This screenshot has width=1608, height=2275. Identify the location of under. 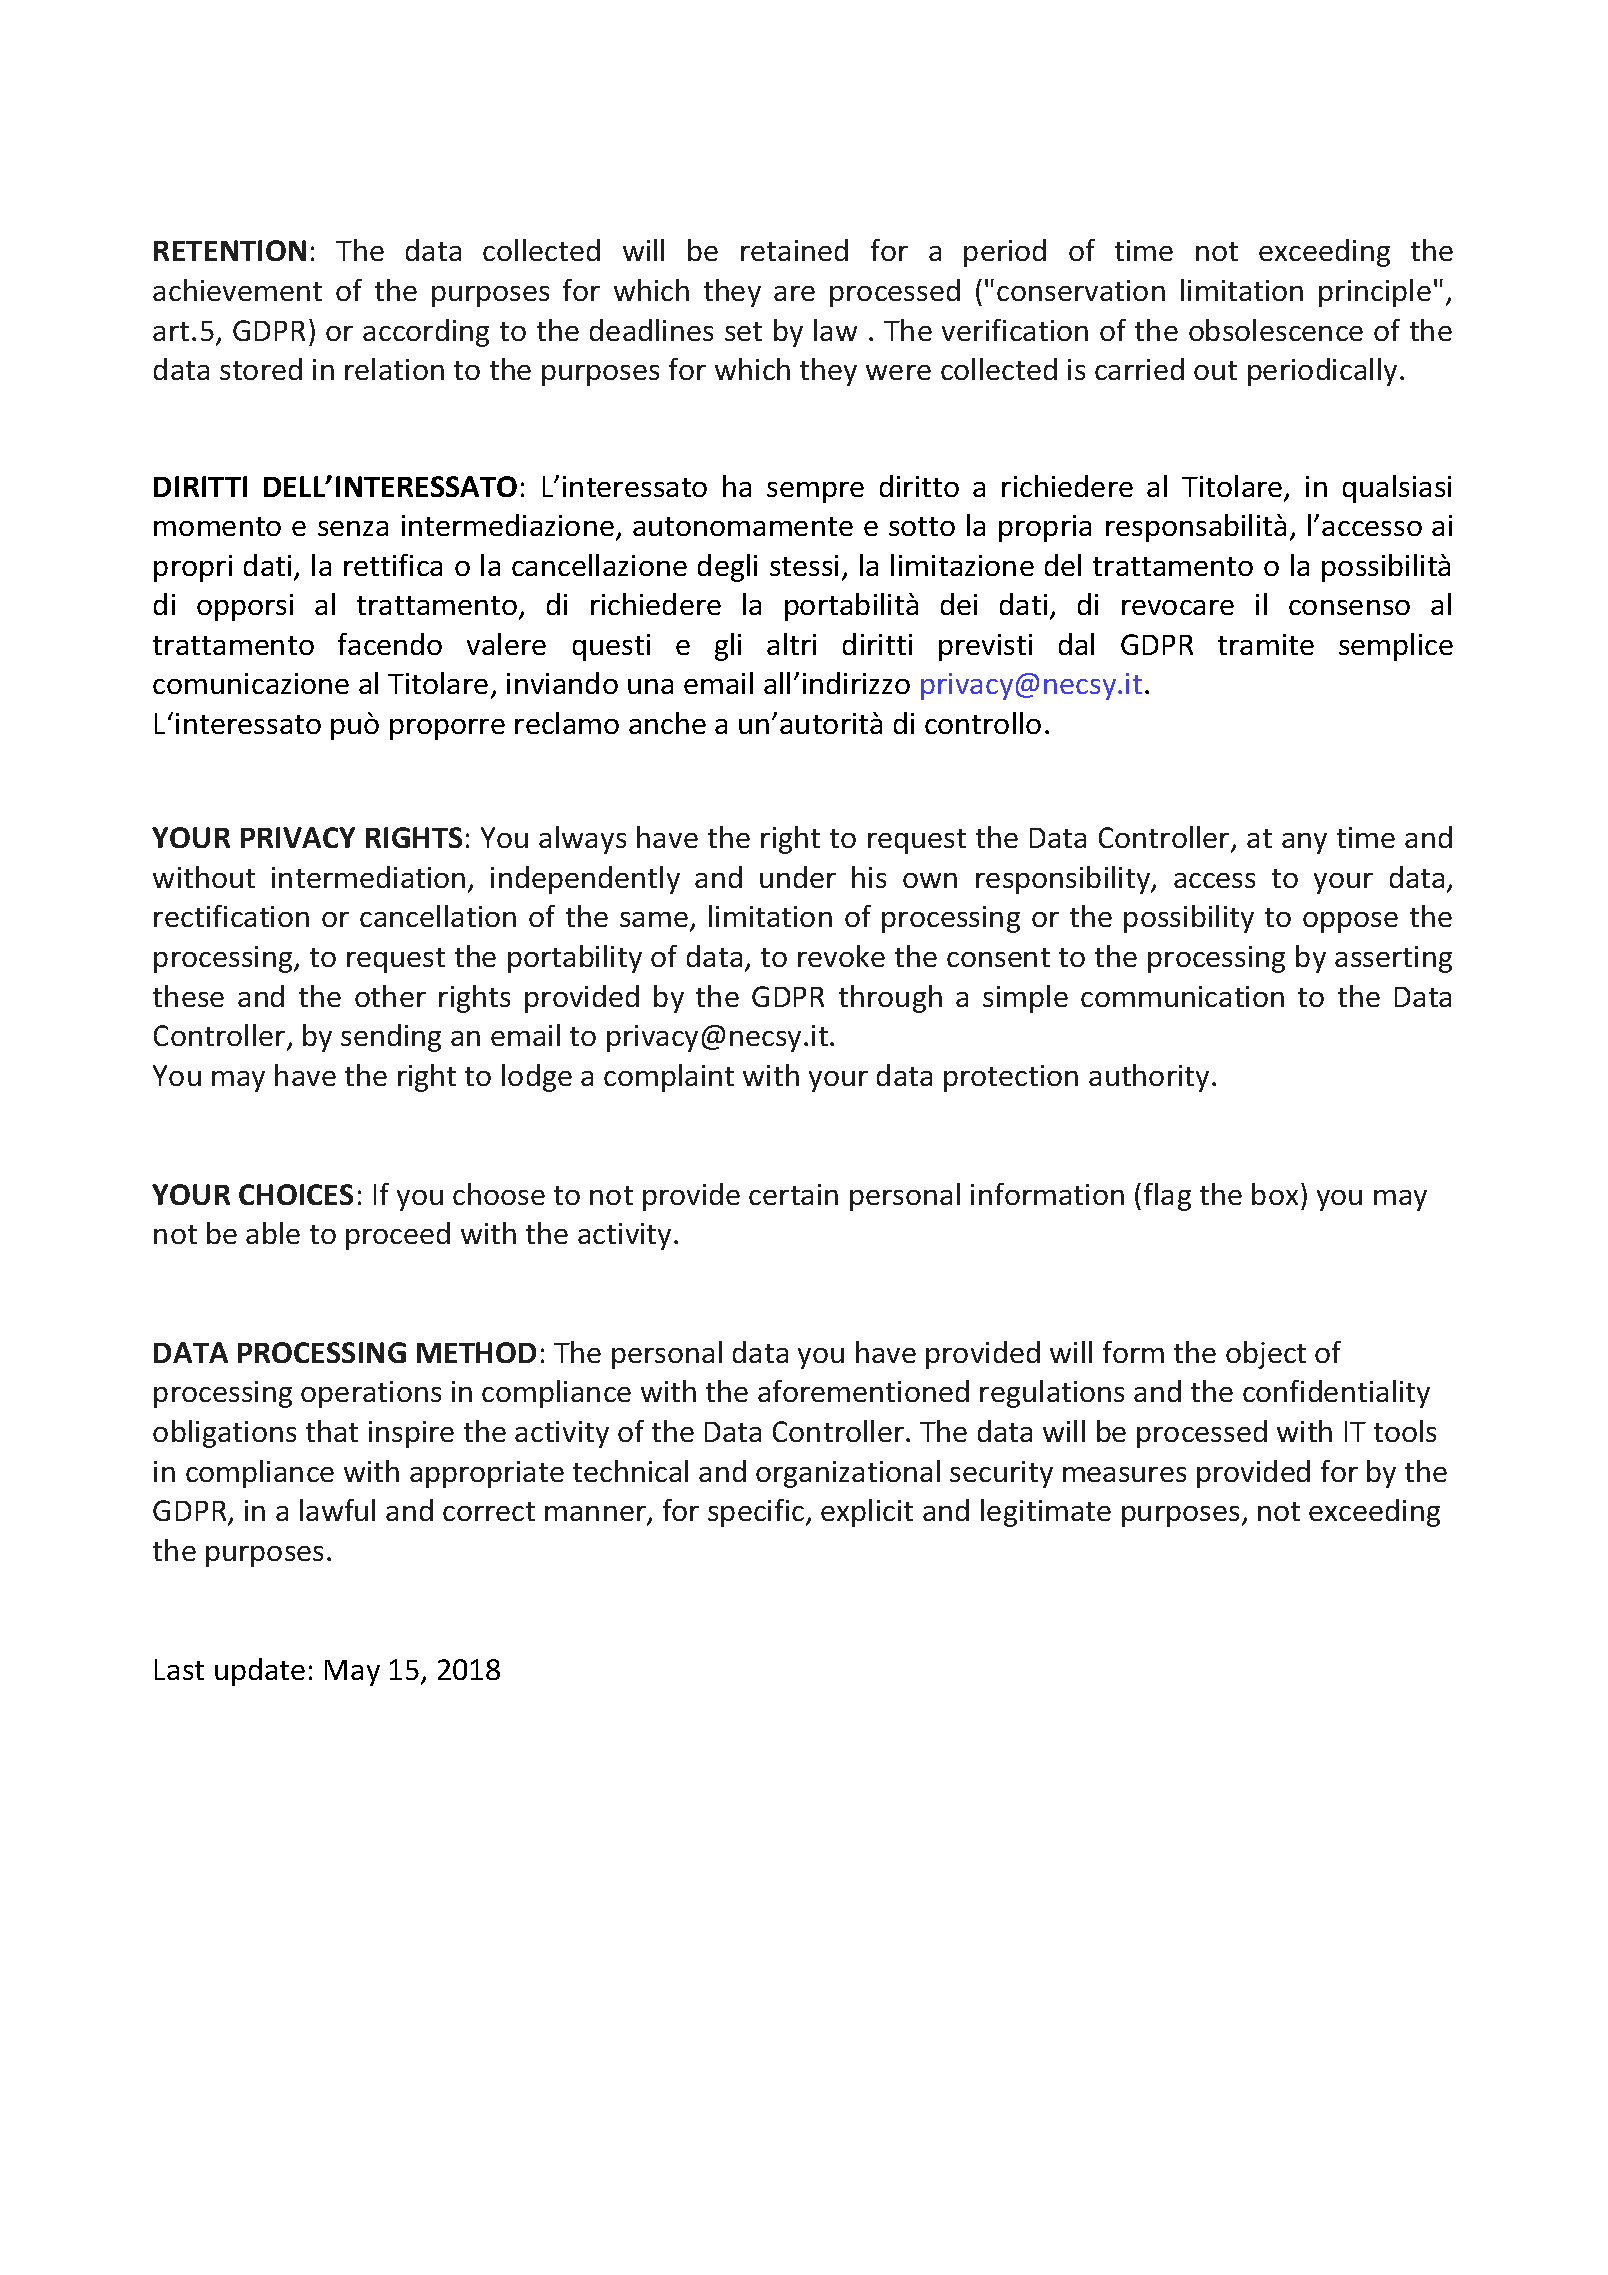
(798, 877).
